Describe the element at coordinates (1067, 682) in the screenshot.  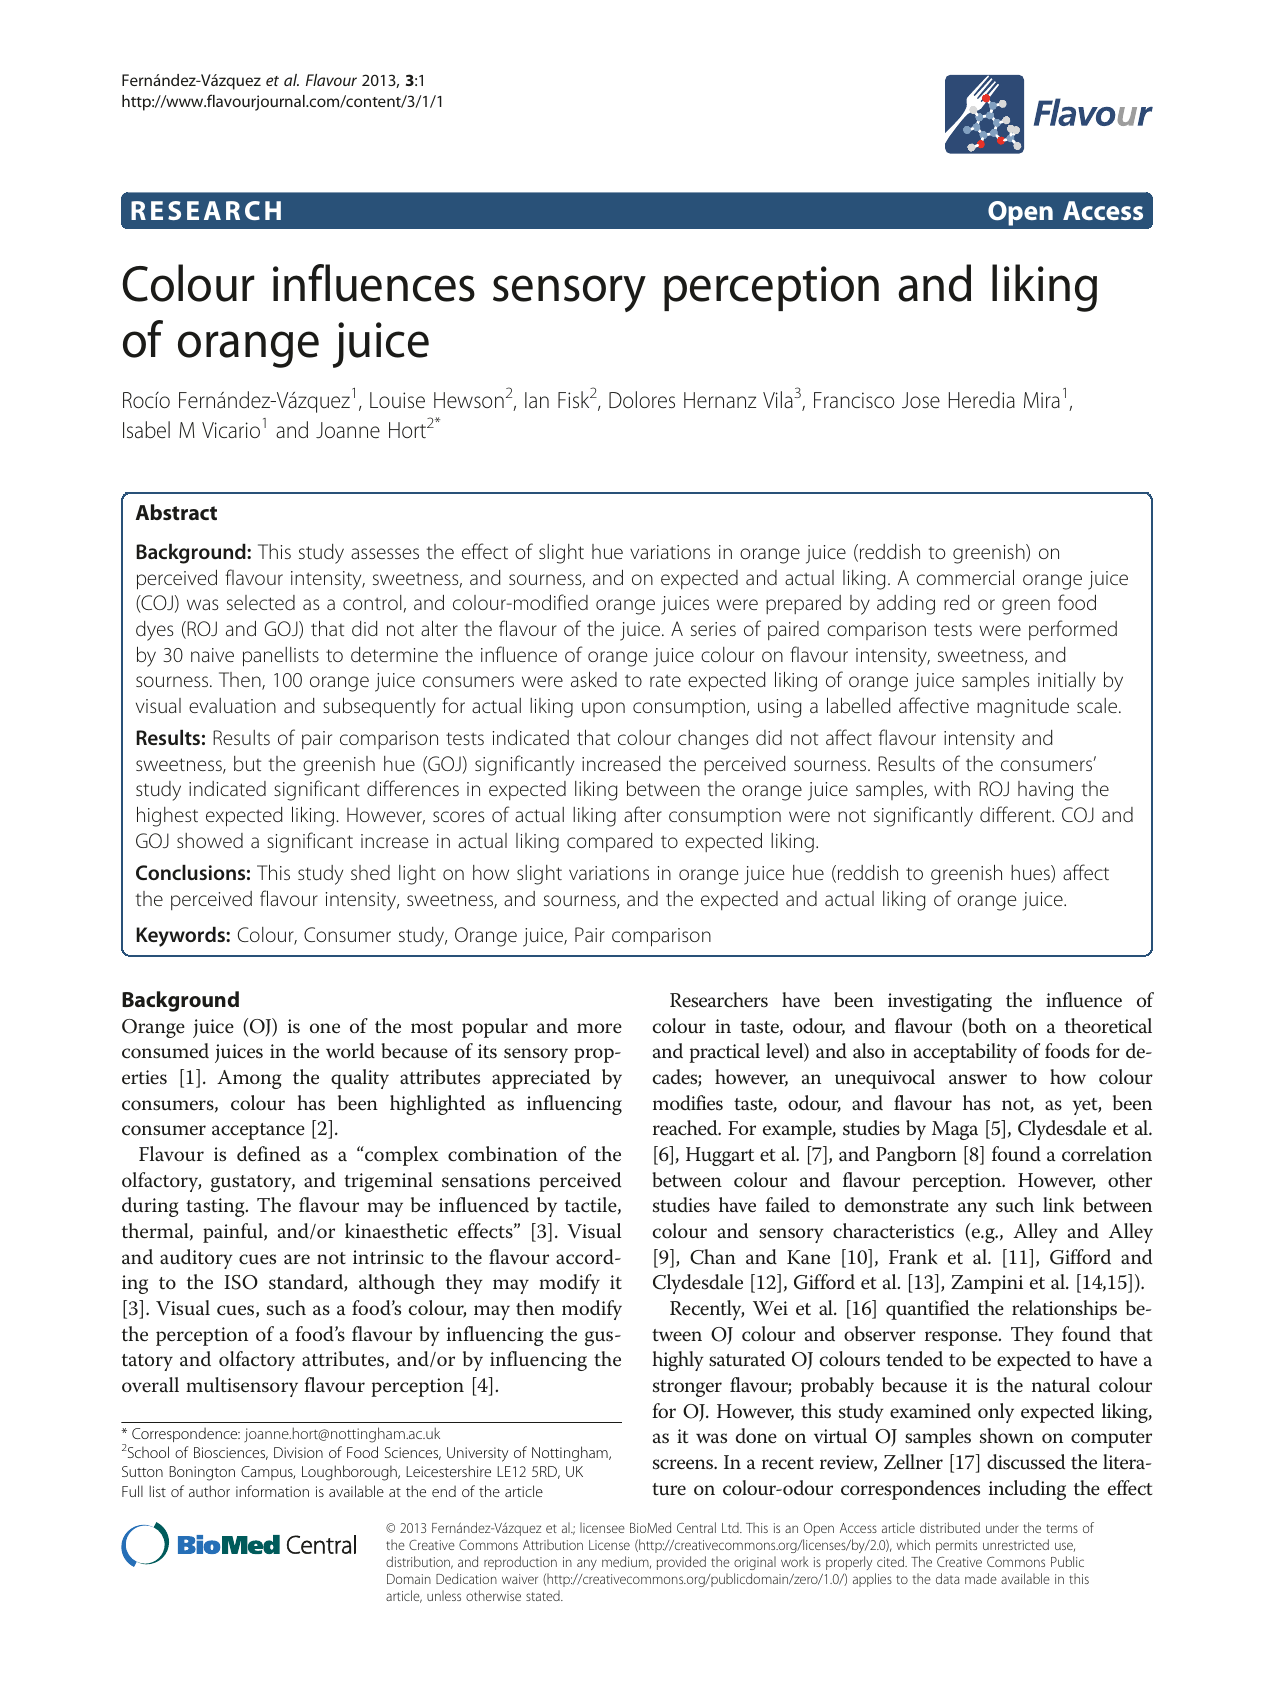
I see `initially` at that location.
